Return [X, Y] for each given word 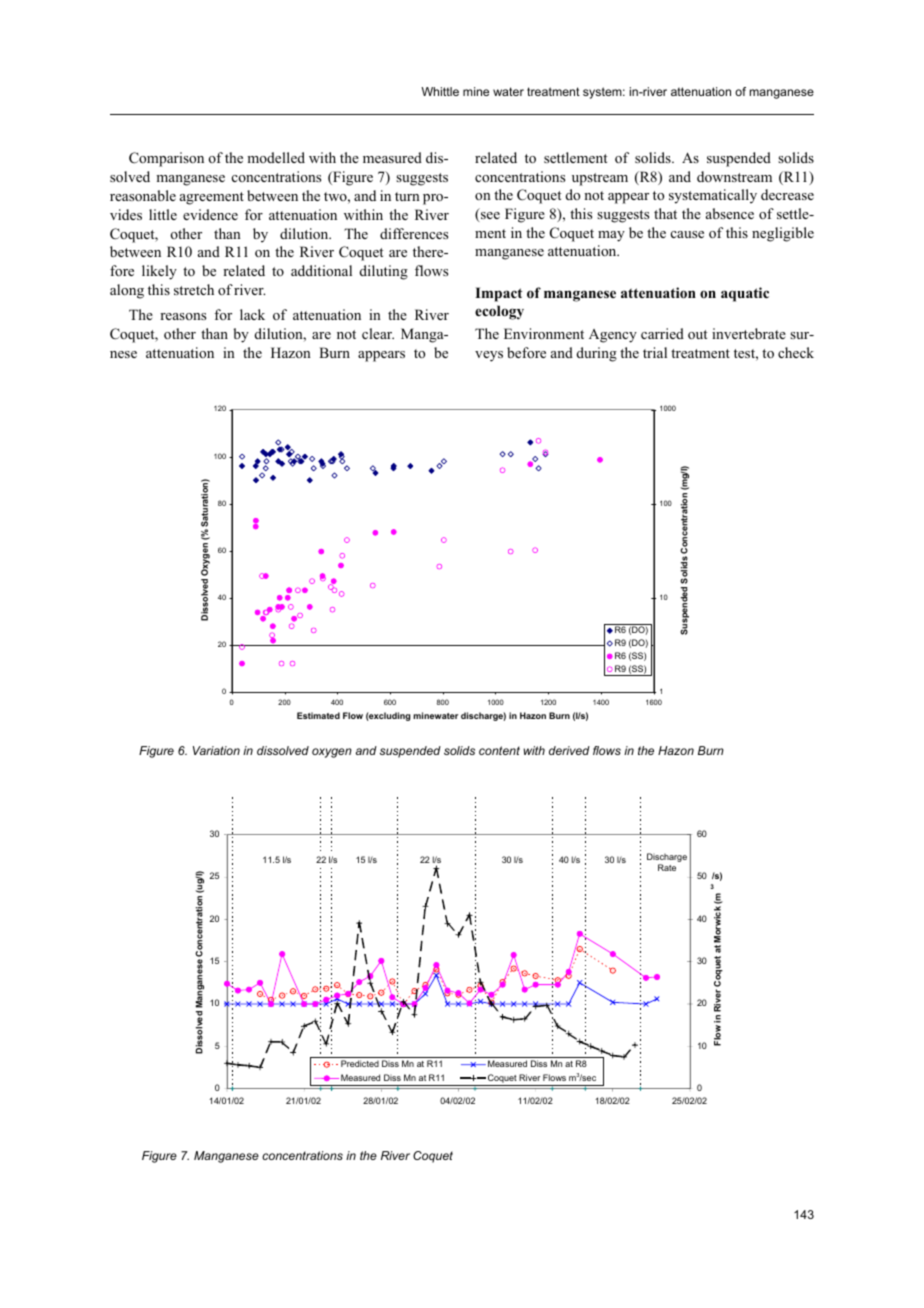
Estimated [318, 715]
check [796, 352]
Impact [498, 294]
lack [252, 314]
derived [569, 750]
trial [655, 352]
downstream [734, 176]
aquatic [745, 294]
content [499, 750]
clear [378, 333]
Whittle [440, 91]
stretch [194, 289]
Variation [216, 750]
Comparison [166, 159]
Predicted [360, 1063]
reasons [183, 316]
